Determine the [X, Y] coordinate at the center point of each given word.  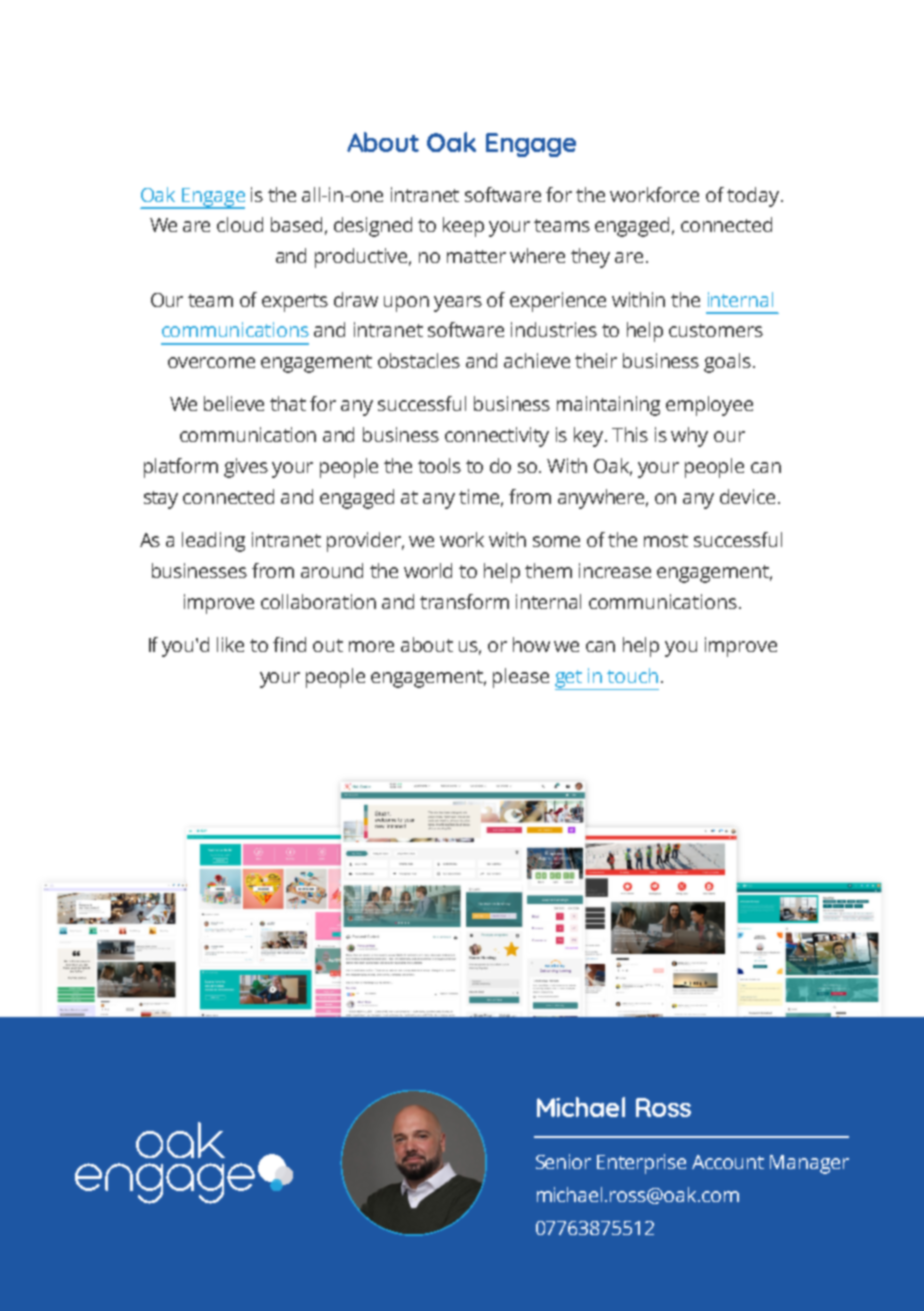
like [230, 644]
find [289, 644]
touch [632, 675]
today [753, 197]
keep [463, 227]
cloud [240, 224]
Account [728, 1162]
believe [234, 403]
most [666, 540]
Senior [563, 1161]
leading [213, 542]
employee [709, 406]
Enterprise [641, 1164]
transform [464, 601]
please [521, 678]
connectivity [497, 437]
